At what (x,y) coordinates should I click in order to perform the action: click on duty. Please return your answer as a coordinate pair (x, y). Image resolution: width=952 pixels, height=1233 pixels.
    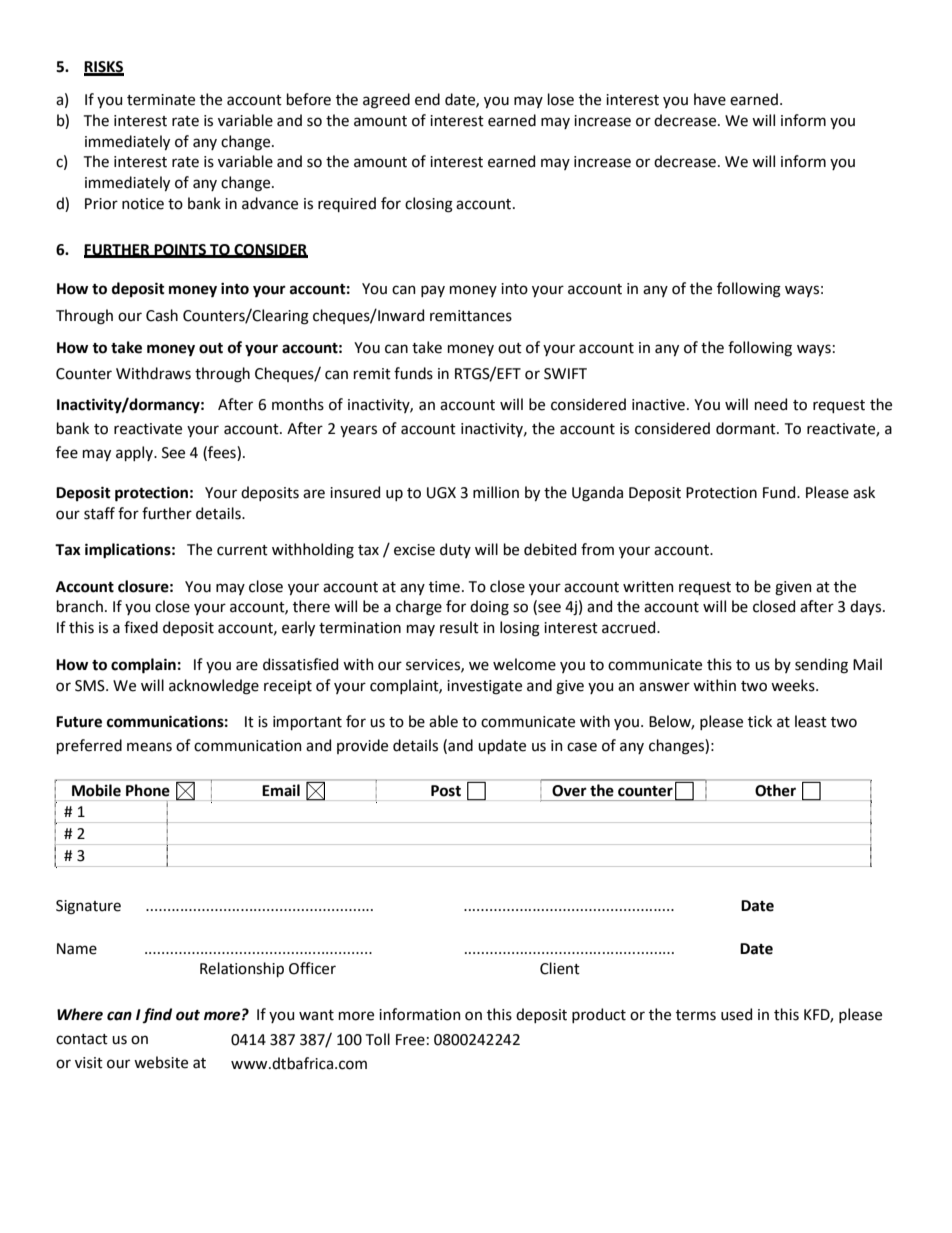
    Looking at the image, I should click on (455, 550).
